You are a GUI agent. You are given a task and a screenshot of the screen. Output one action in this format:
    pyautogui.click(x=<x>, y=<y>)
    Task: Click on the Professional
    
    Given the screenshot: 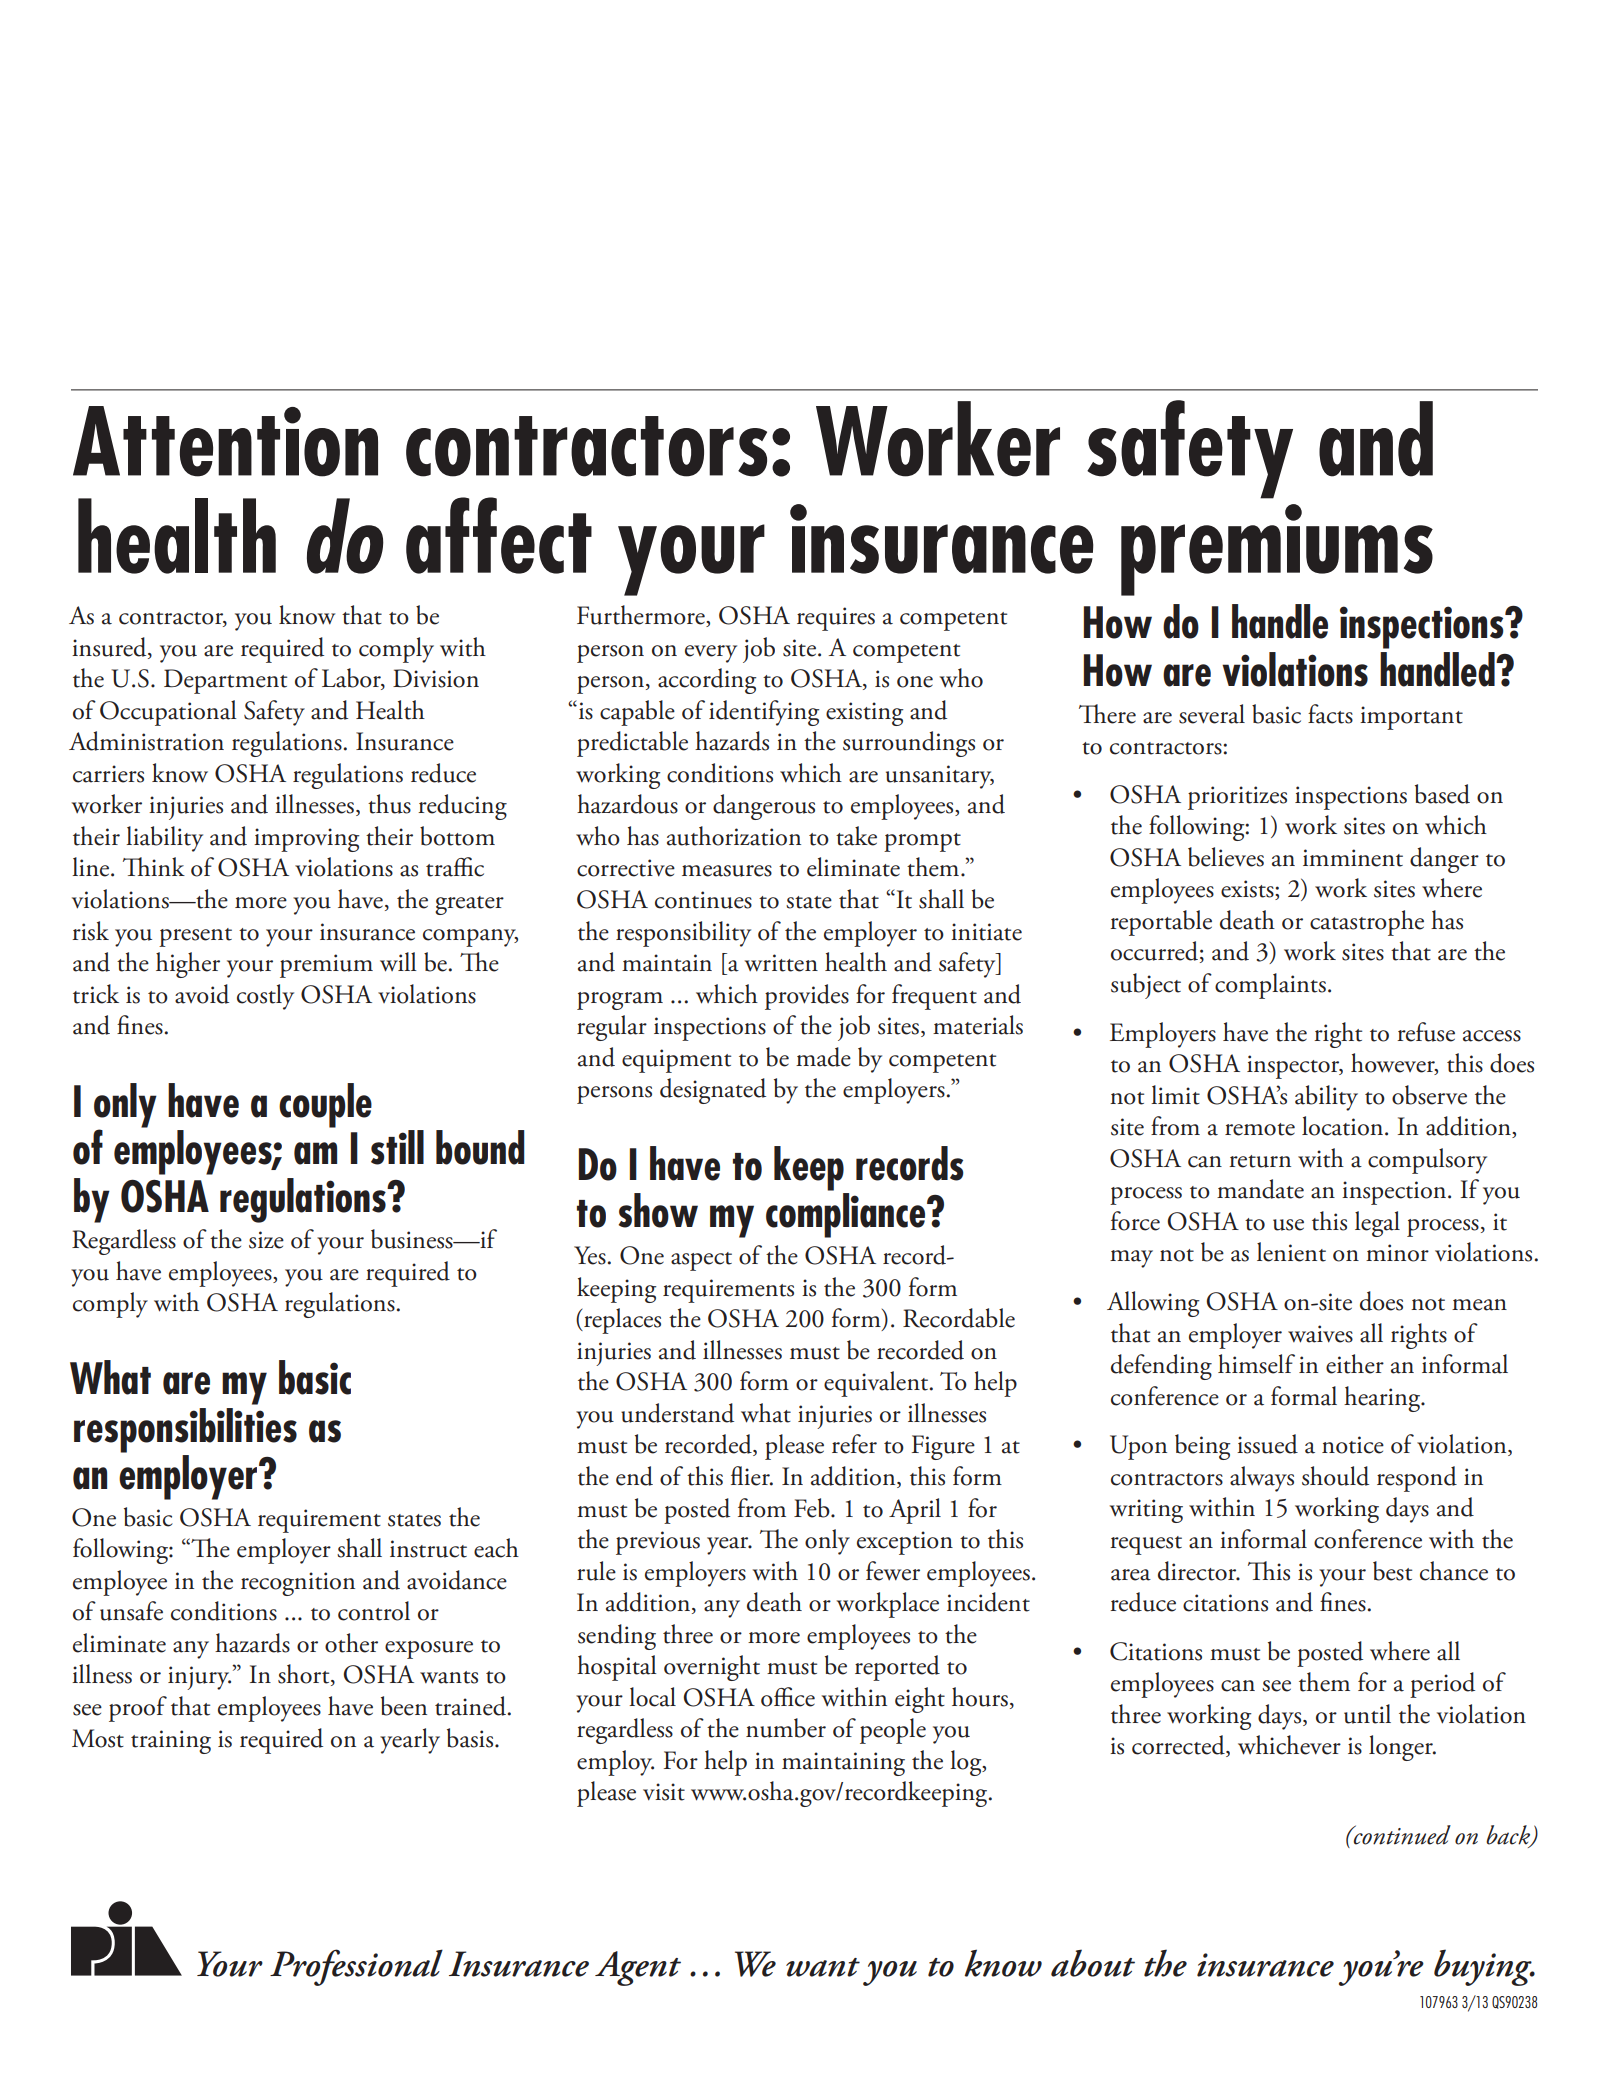 What is the action you would take?
    pyautogui.click(x=356, y=1967)
